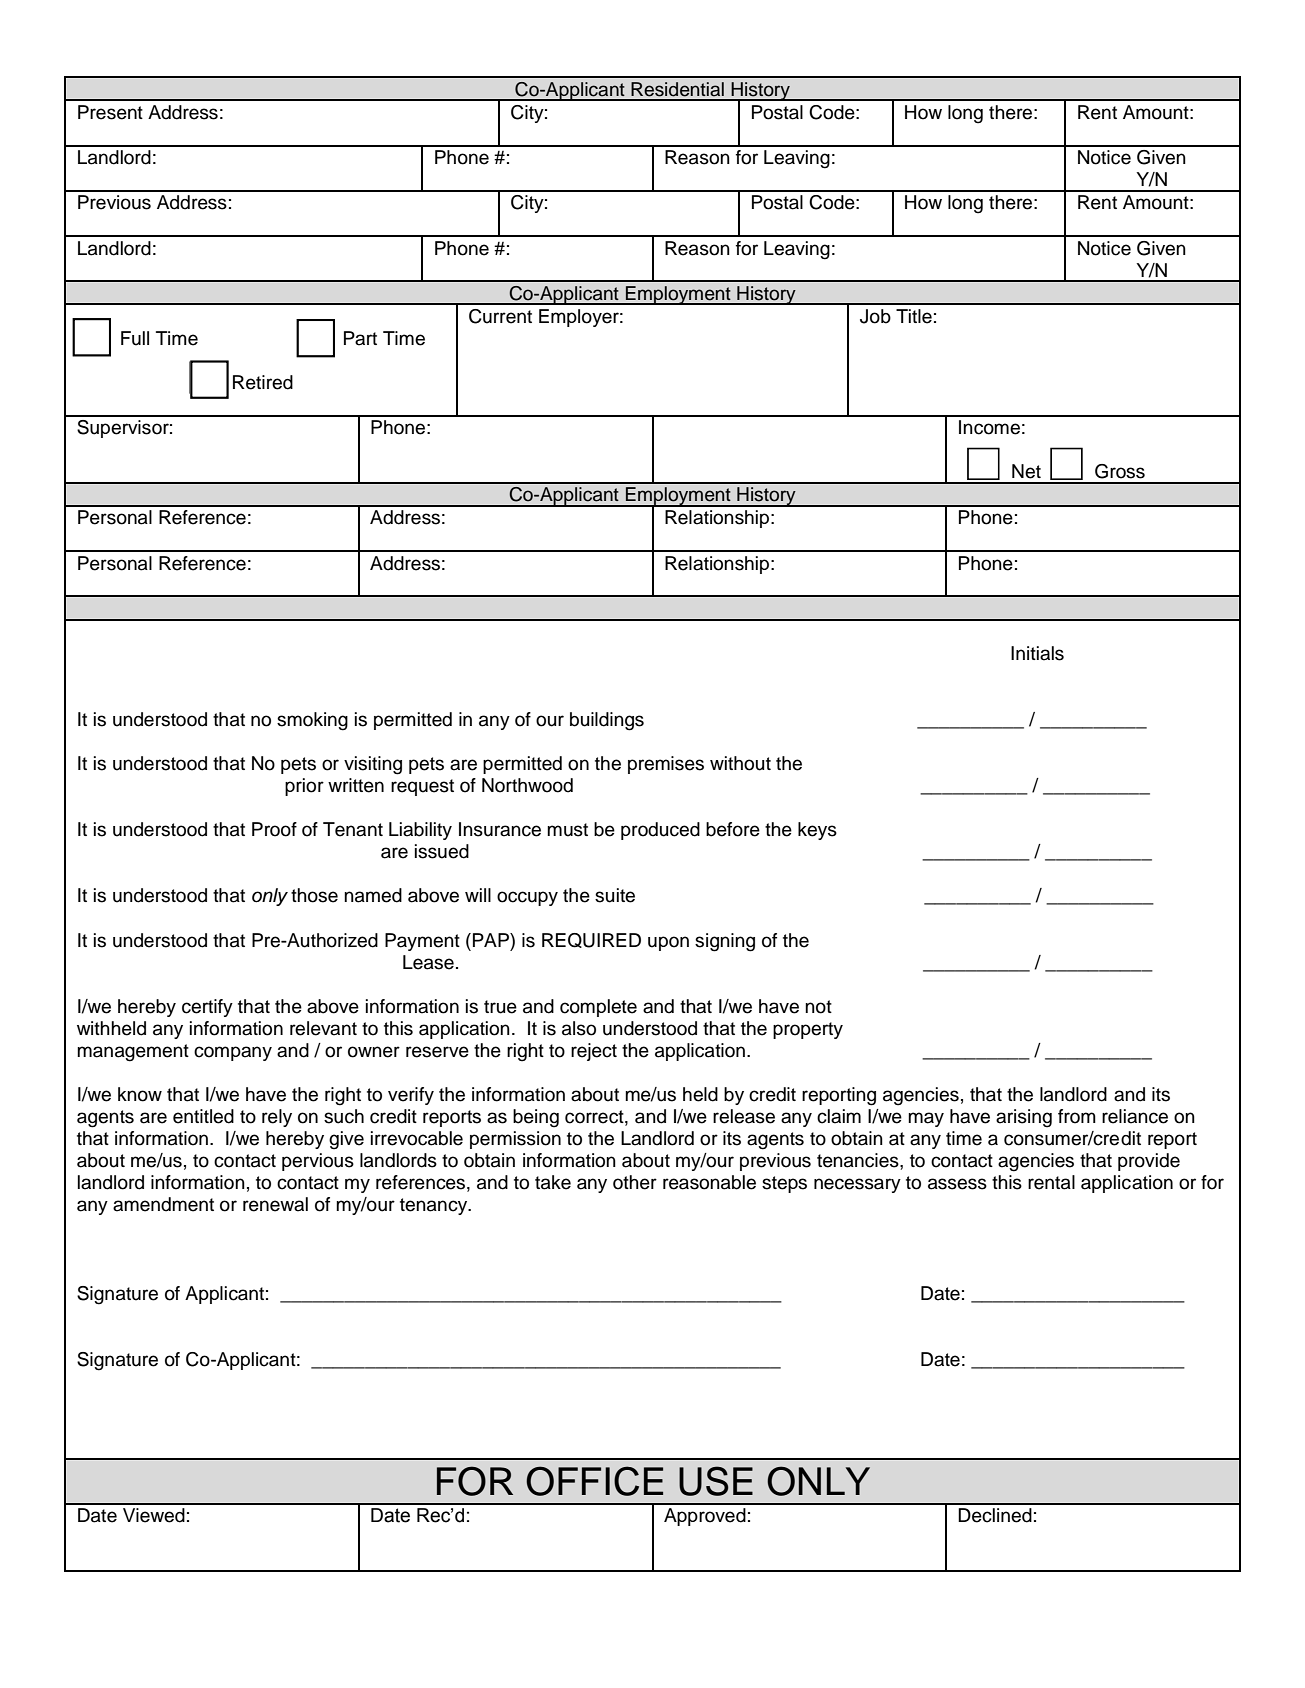  Describe the element at coordinates (635, 1182) in the image. I see `other` at that location.
